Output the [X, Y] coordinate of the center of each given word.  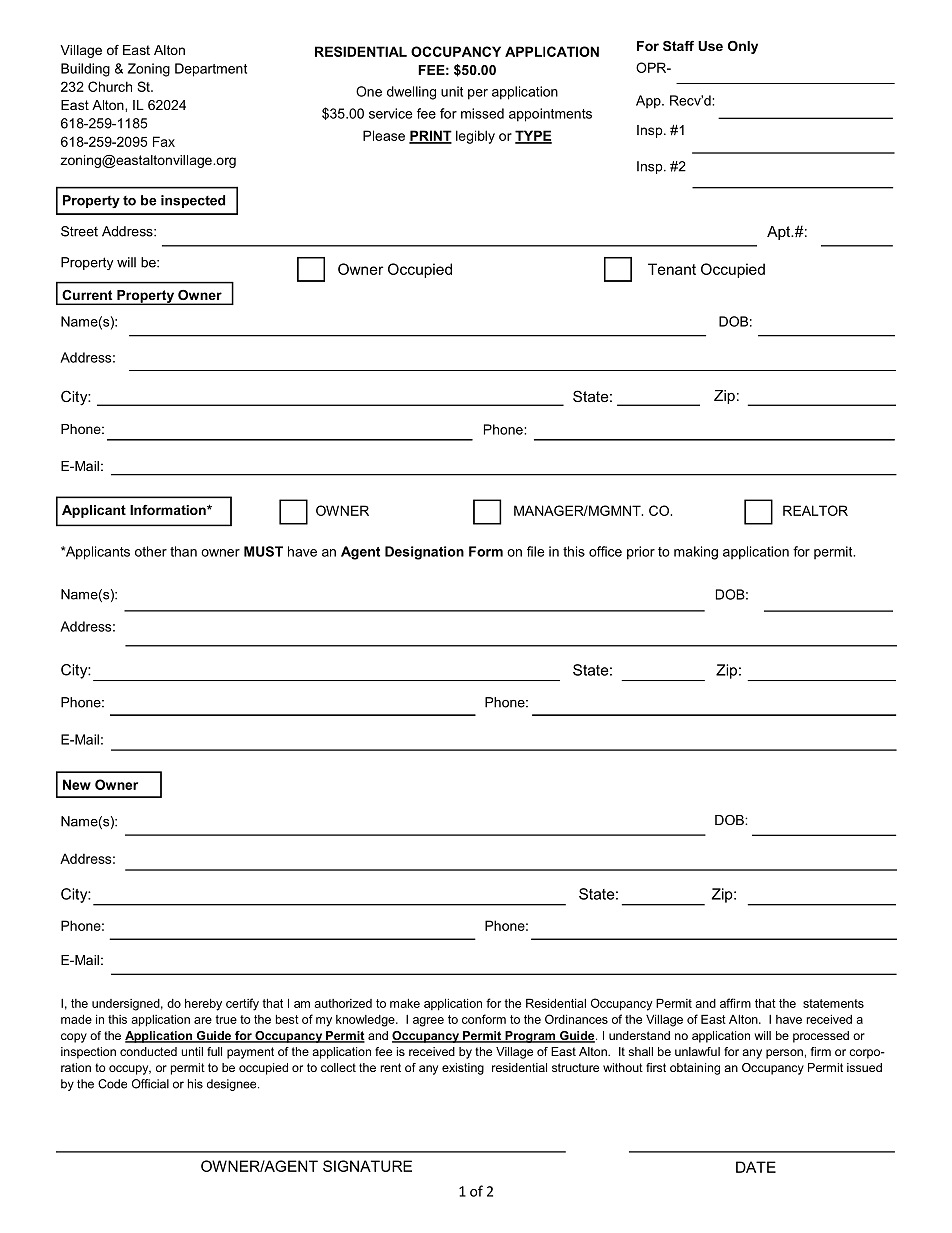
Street [79, 231]
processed [821, 1037]
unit [452, 91]
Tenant [672, 269]
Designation [424, 553]
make [405, 1003]
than [183, 551]
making [696, 553]
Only [743, 47]
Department [211, 70]
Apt [780, 233]
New [77, 784]
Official [150, 1084]
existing [463, 1069]
